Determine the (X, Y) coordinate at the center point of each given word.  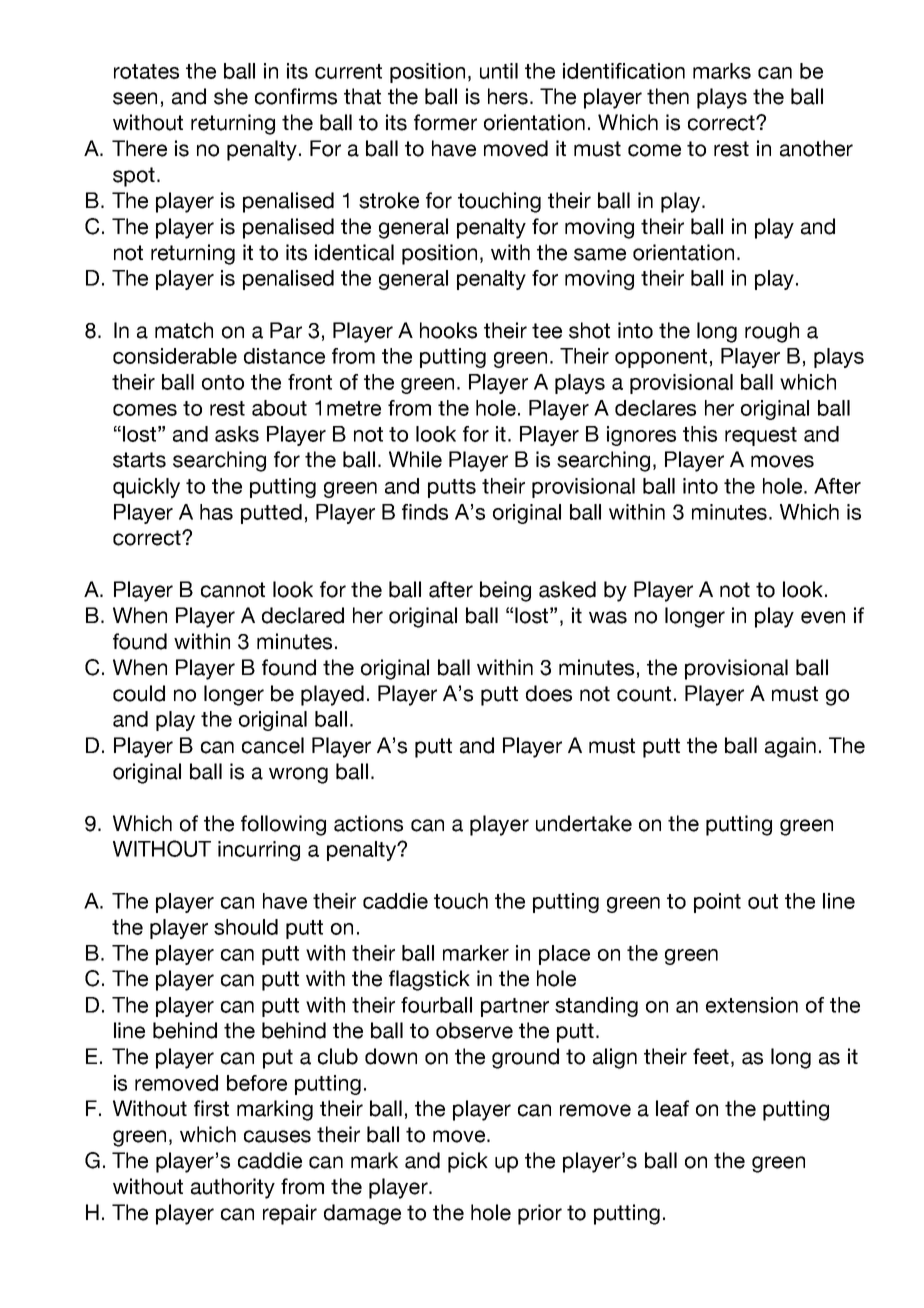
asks (237, 434)
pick (468, 1162)
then (668, 96)
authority (233, 1188)
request (761, 436)
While (415, 459)
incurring (259, 851)
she (231, 96)
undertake (584, 823)
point (717, 903)
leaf (672, 1108)
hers (508, 96)
